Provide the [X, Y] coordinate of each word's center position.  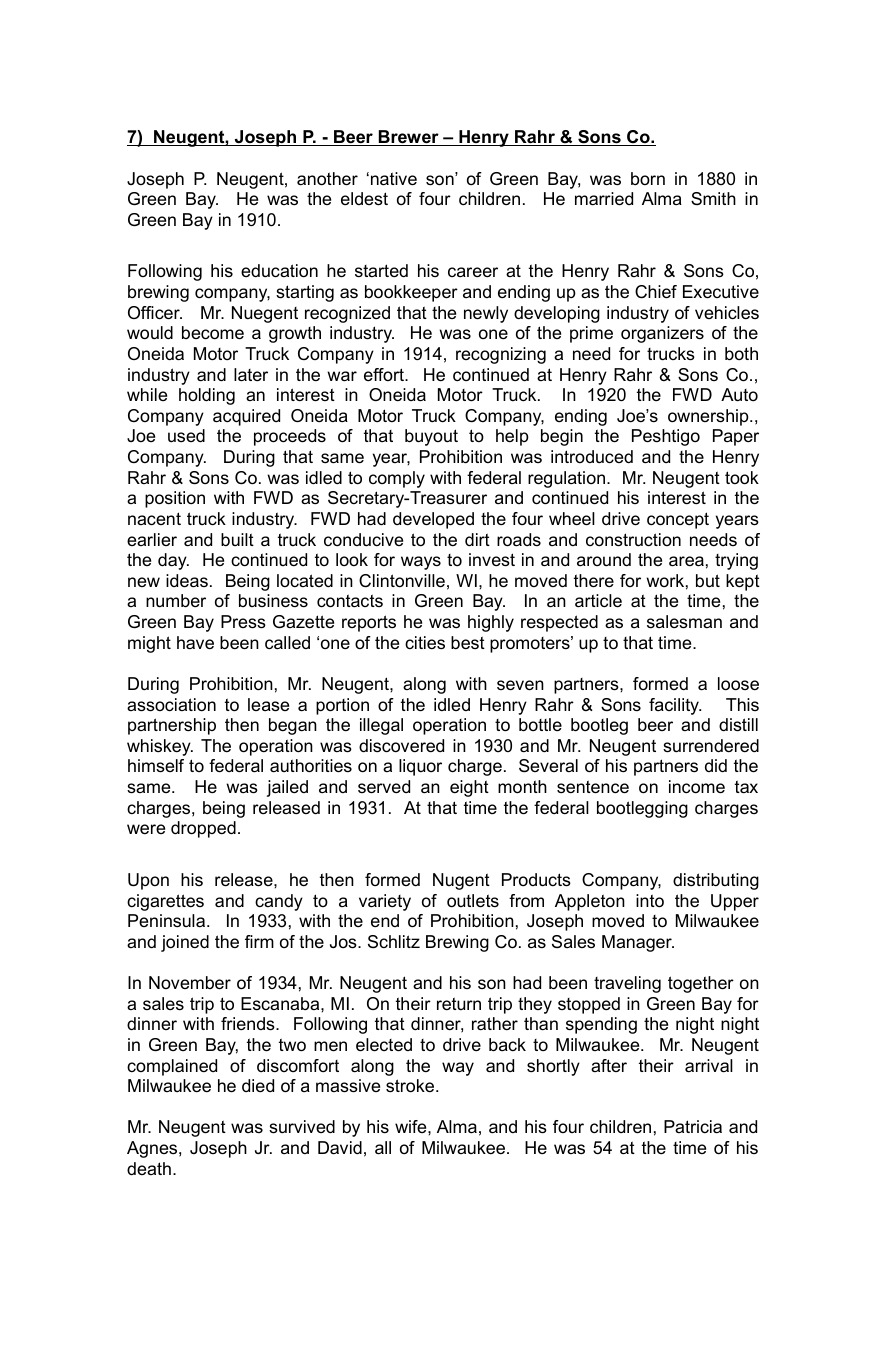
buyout [431, 437]
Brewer [409, 138]
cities [425, 643]
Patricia [693, 1126]
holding [207, 396]
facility [675, 706]
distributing [716, 881]
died [258, 1085]
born [648, 178]
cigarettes [165, 902]
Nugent [461, 881]
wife [412, 1126]
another [327, 179]
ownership [709, 417]
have [195, 642]
